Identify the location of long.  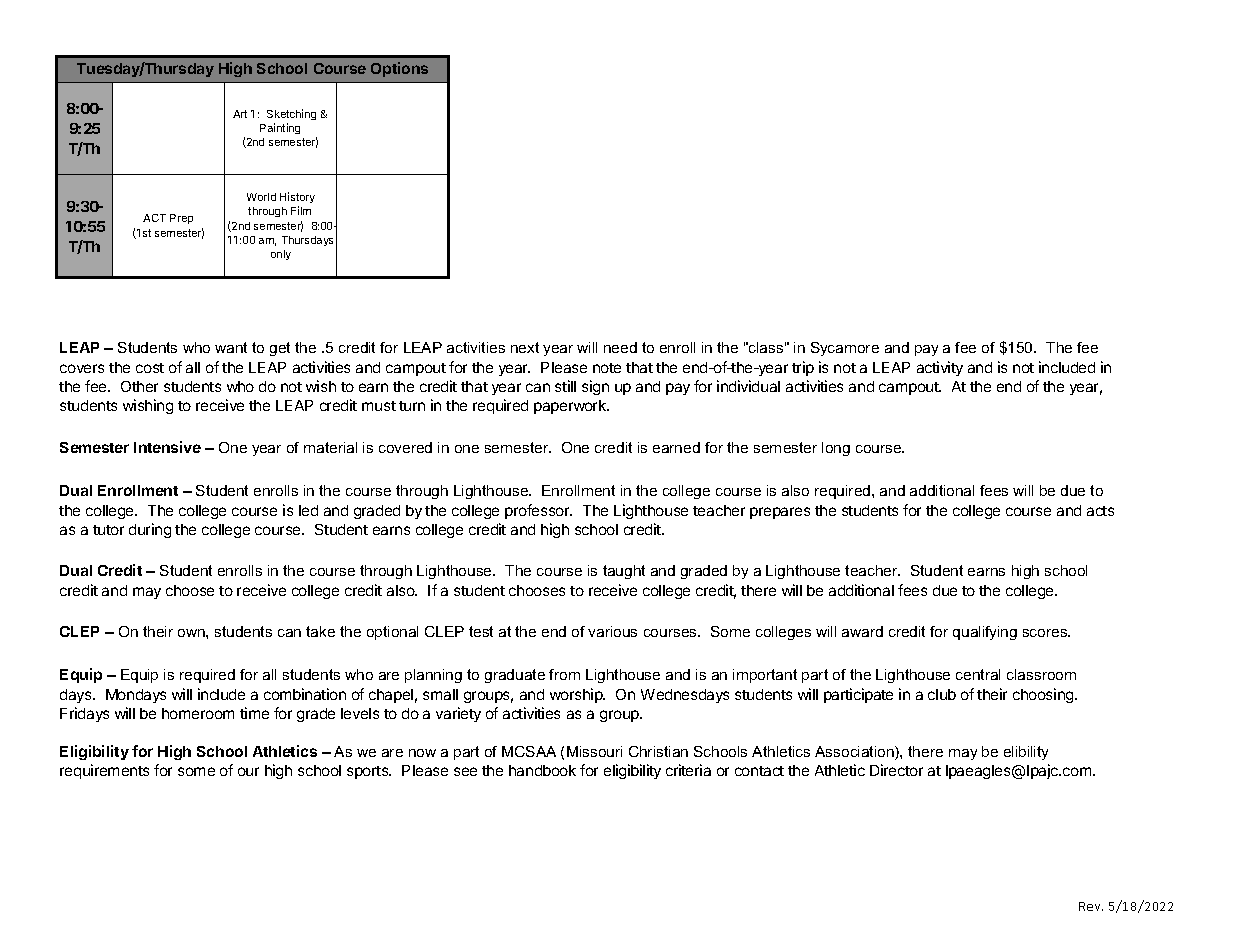
(836, 449).
